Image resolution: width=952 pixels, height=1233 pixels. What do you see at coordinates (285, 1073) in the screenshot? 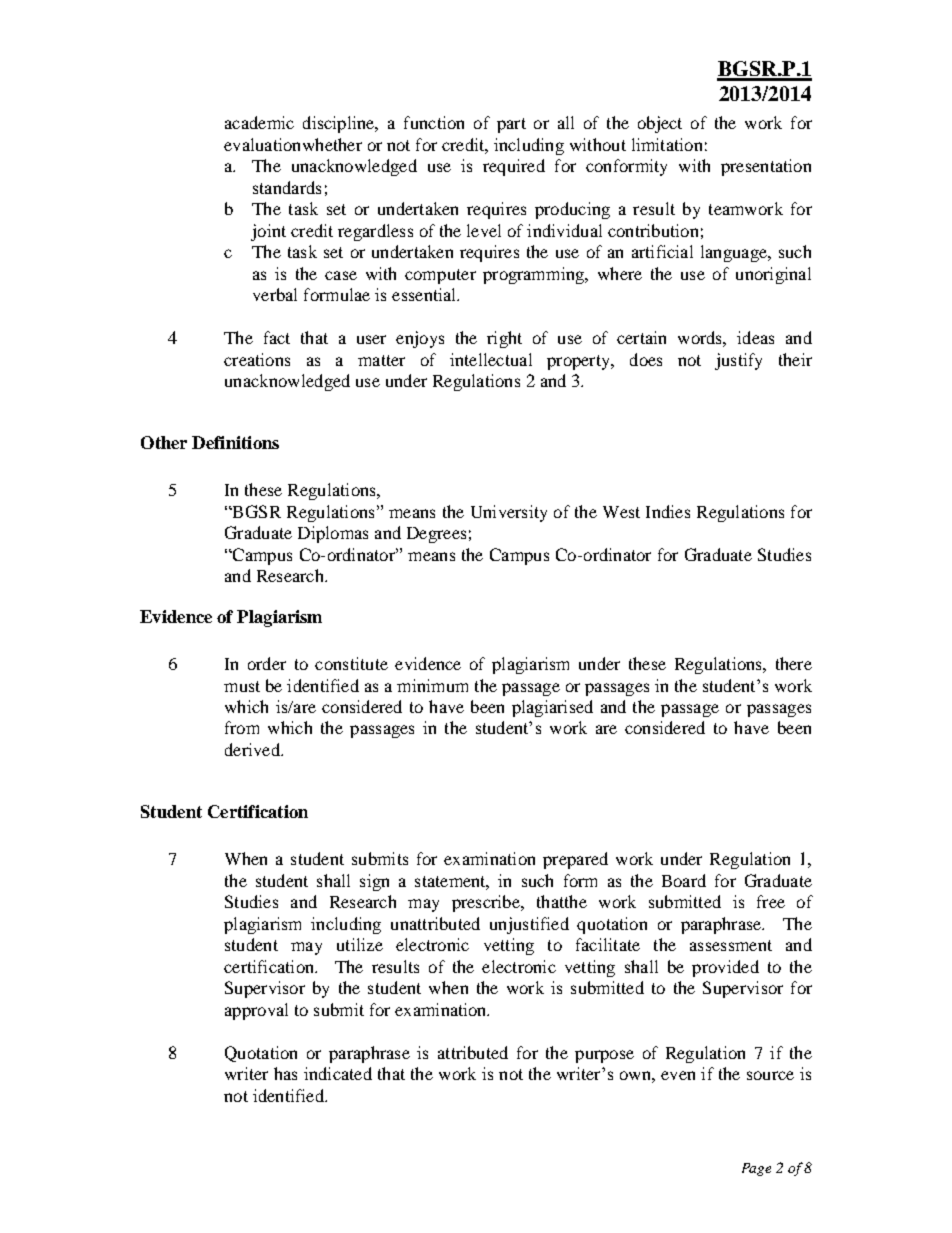
I see `has` at bounding box center [285, 1073].
